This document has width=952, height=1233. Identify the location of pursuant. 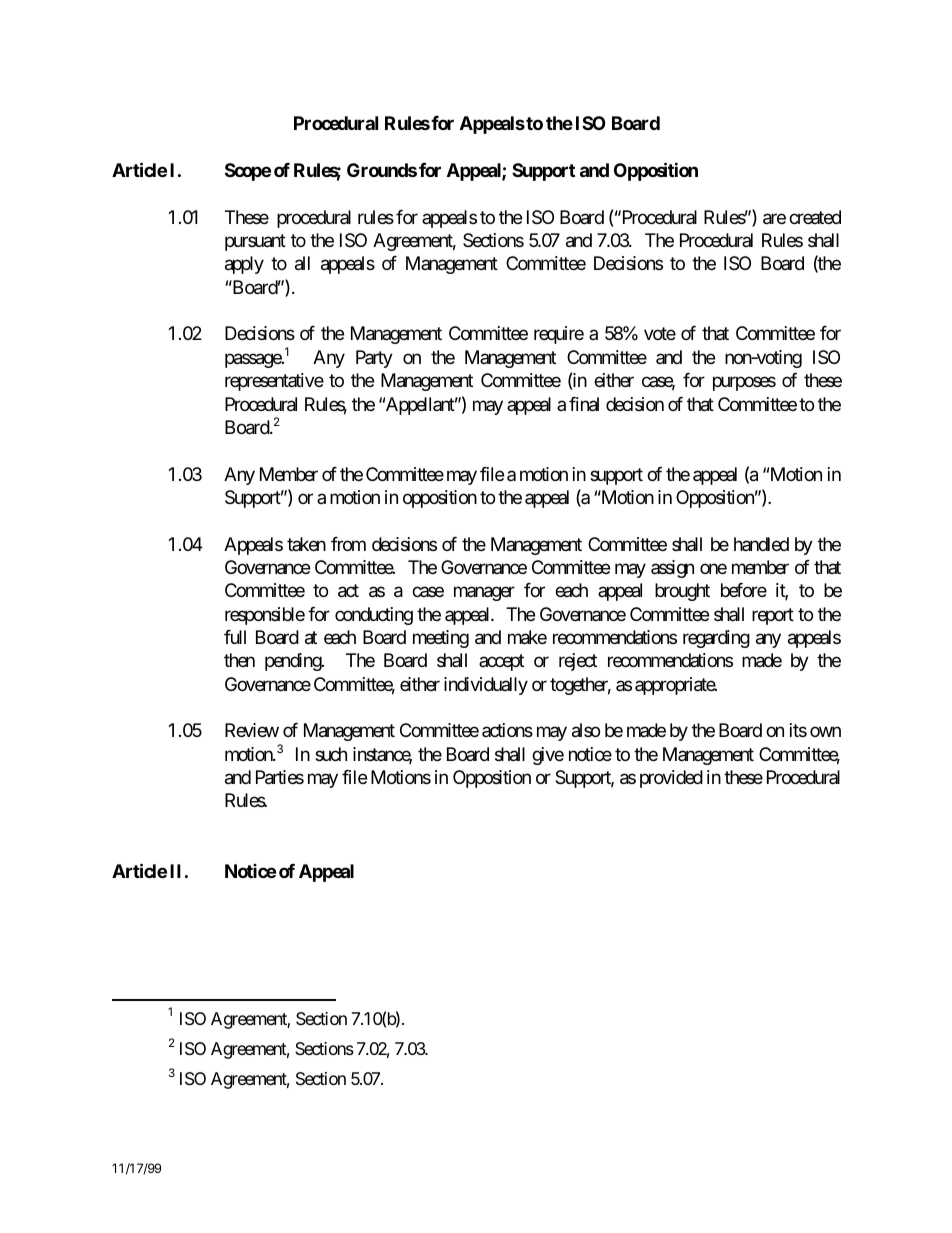
(255, 242).
